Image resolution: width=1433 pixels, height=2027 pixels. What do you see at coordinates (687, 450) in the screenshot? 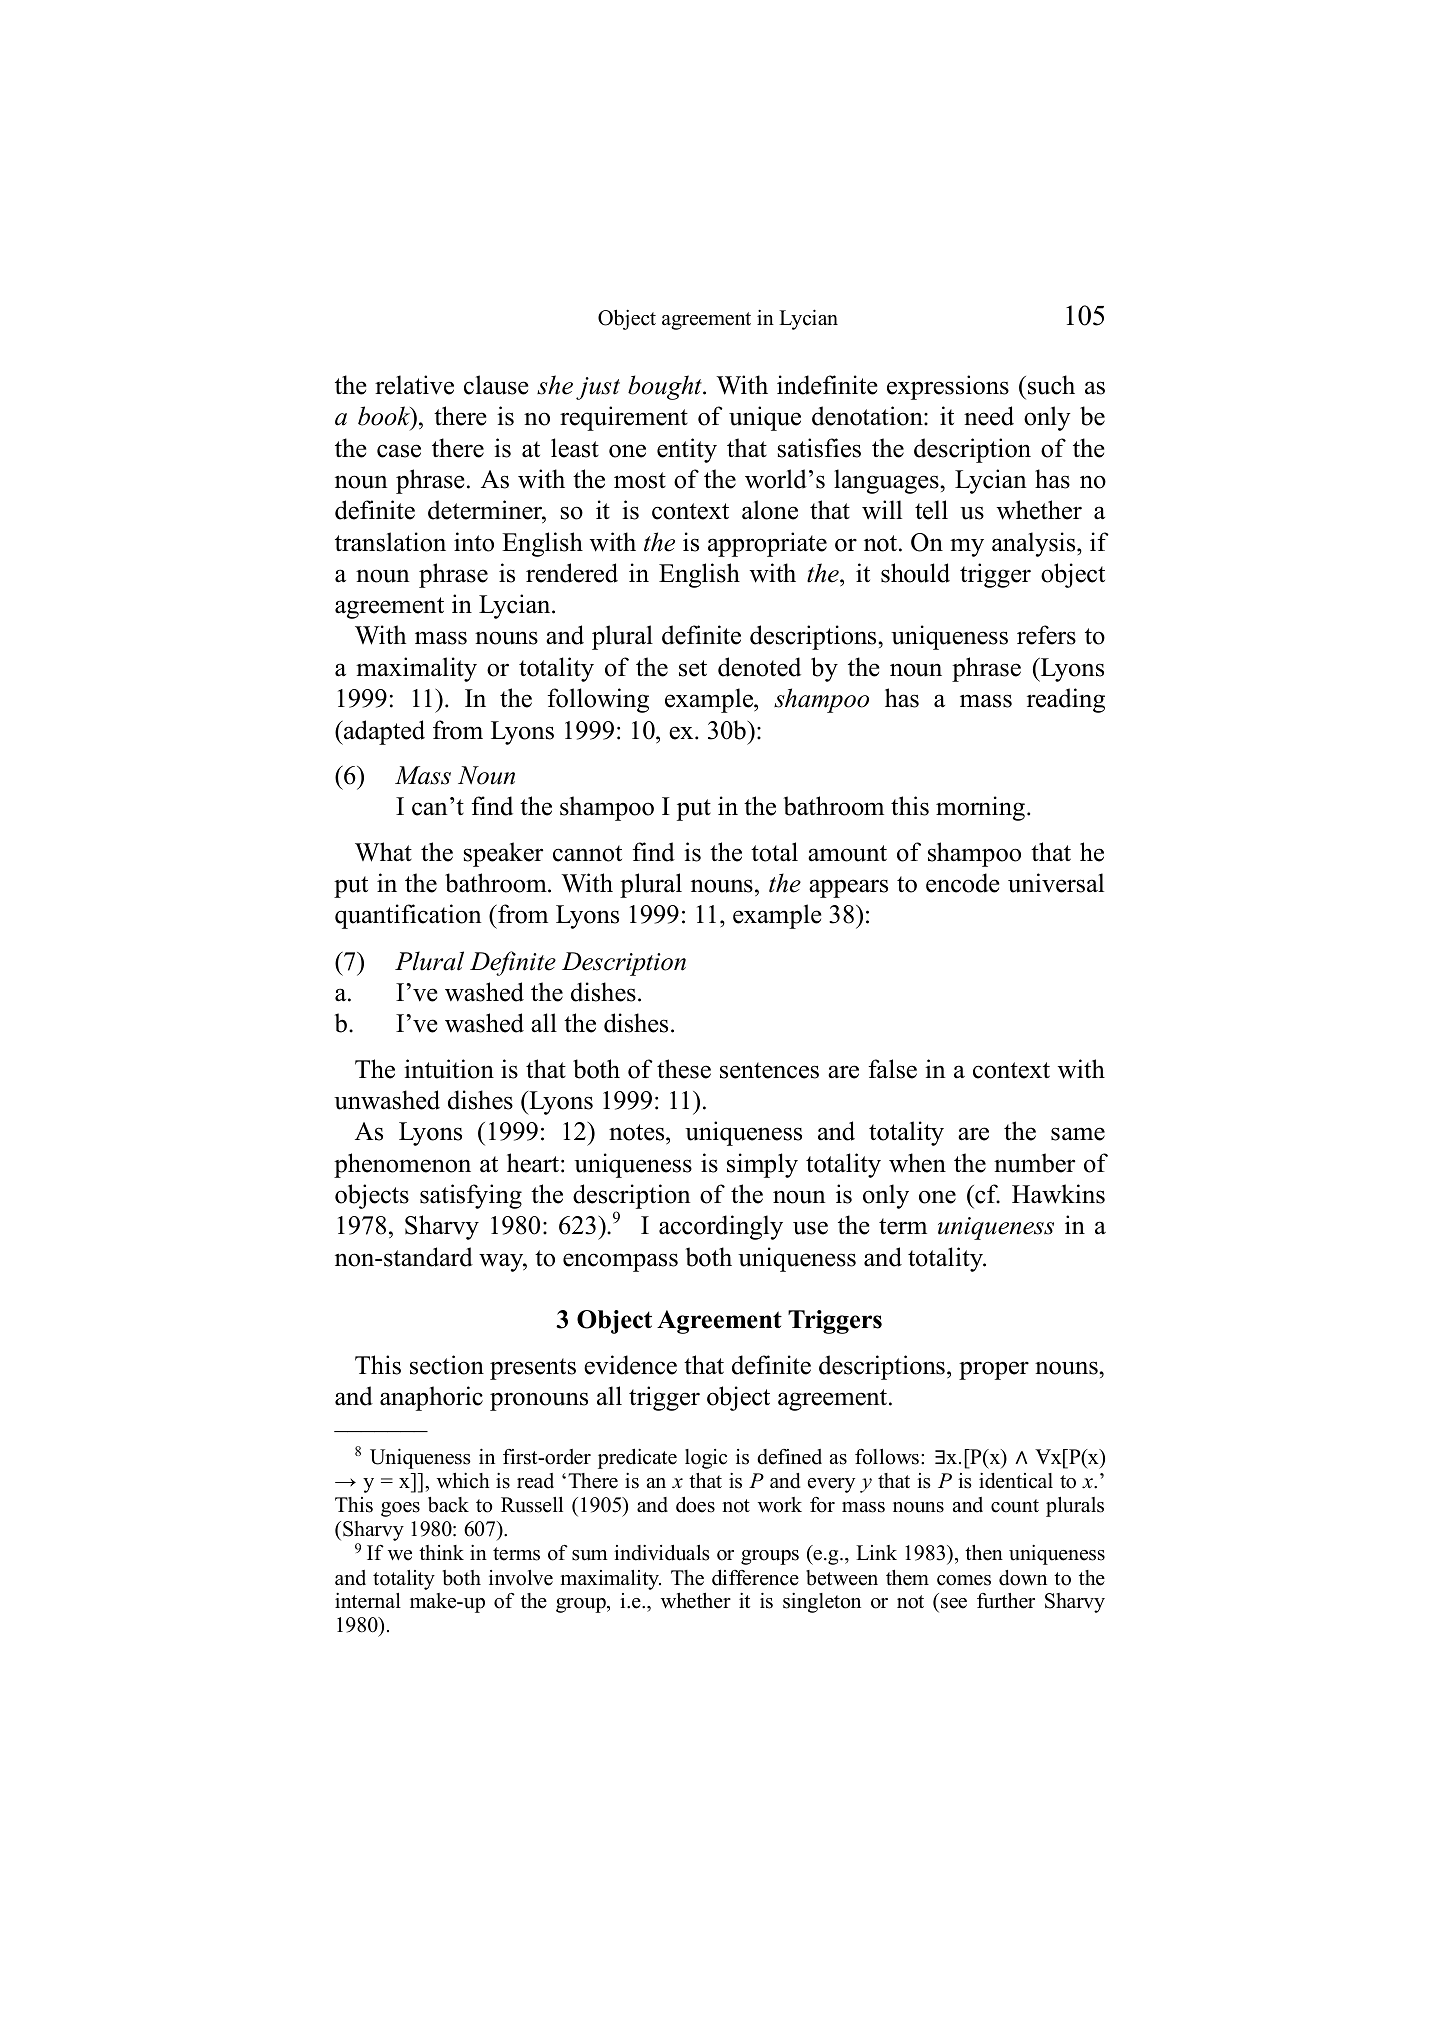
I see `entity` at bounding box center [687, 450].
